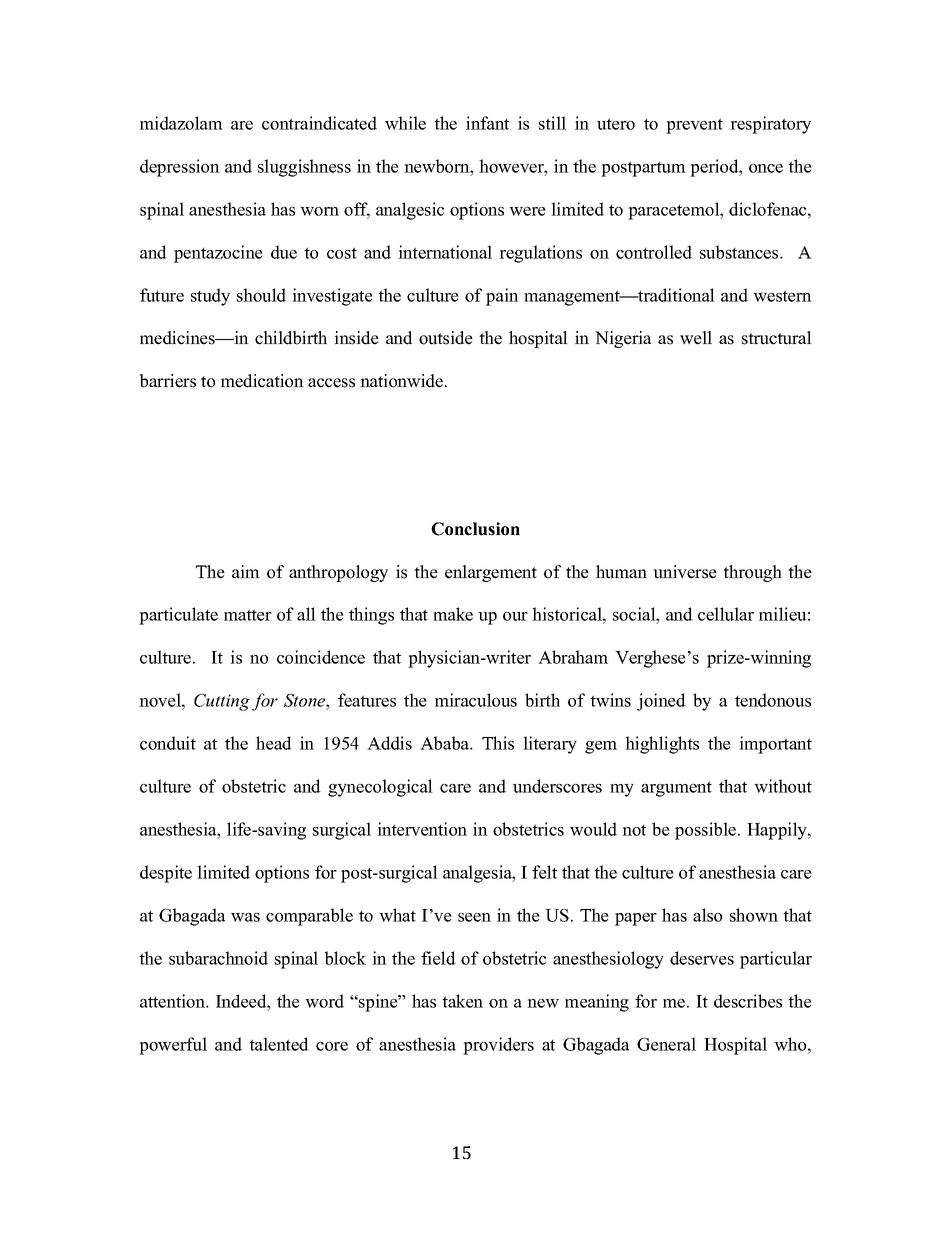 The width and height of the page is (952, 1233). Describe the element at coordinates (694, 126) in the page. I see `prevent` at that location.
